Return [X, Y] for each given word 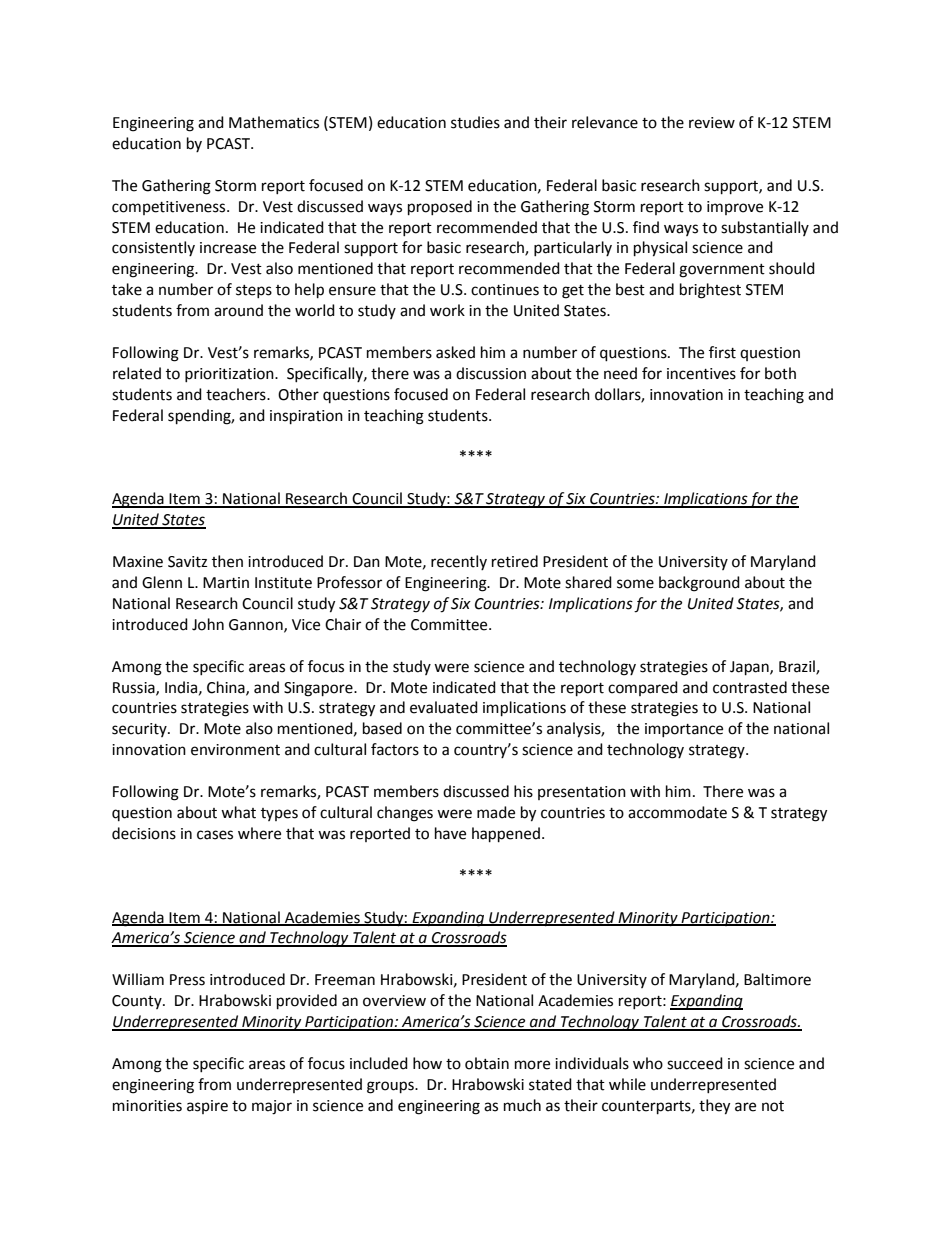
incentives [701, 374]
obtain [487, 1063]
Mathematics [274, 122]
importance [684, 730]
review [712, 123]
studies [475, 122]
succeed [695, 1063]
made [496, 812]
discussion [491, 373]
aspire [207, 1107]
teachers [237, 394]
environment [235, 750]
